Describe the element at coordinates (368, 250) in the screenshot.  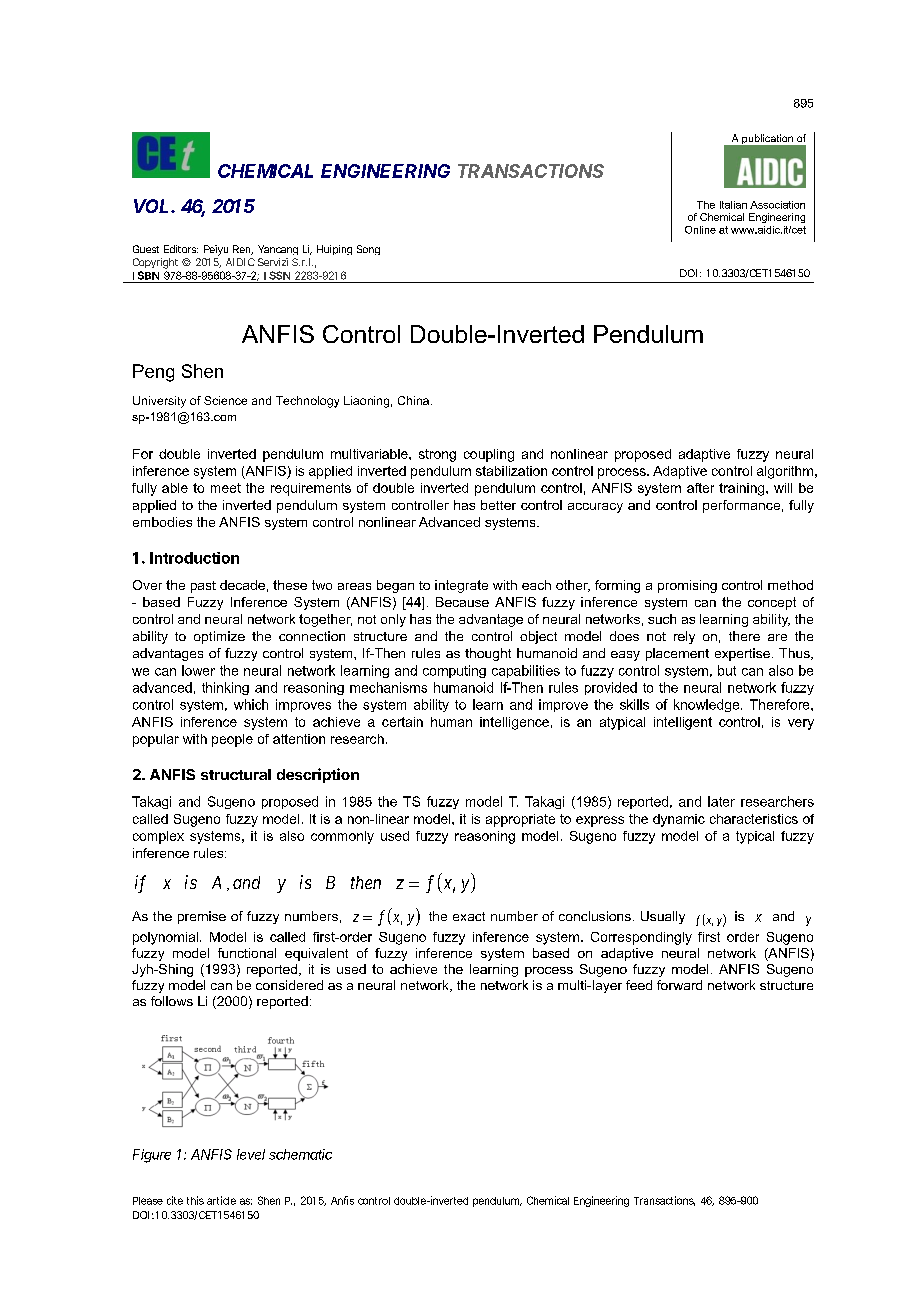
I see `Song` at that location.
